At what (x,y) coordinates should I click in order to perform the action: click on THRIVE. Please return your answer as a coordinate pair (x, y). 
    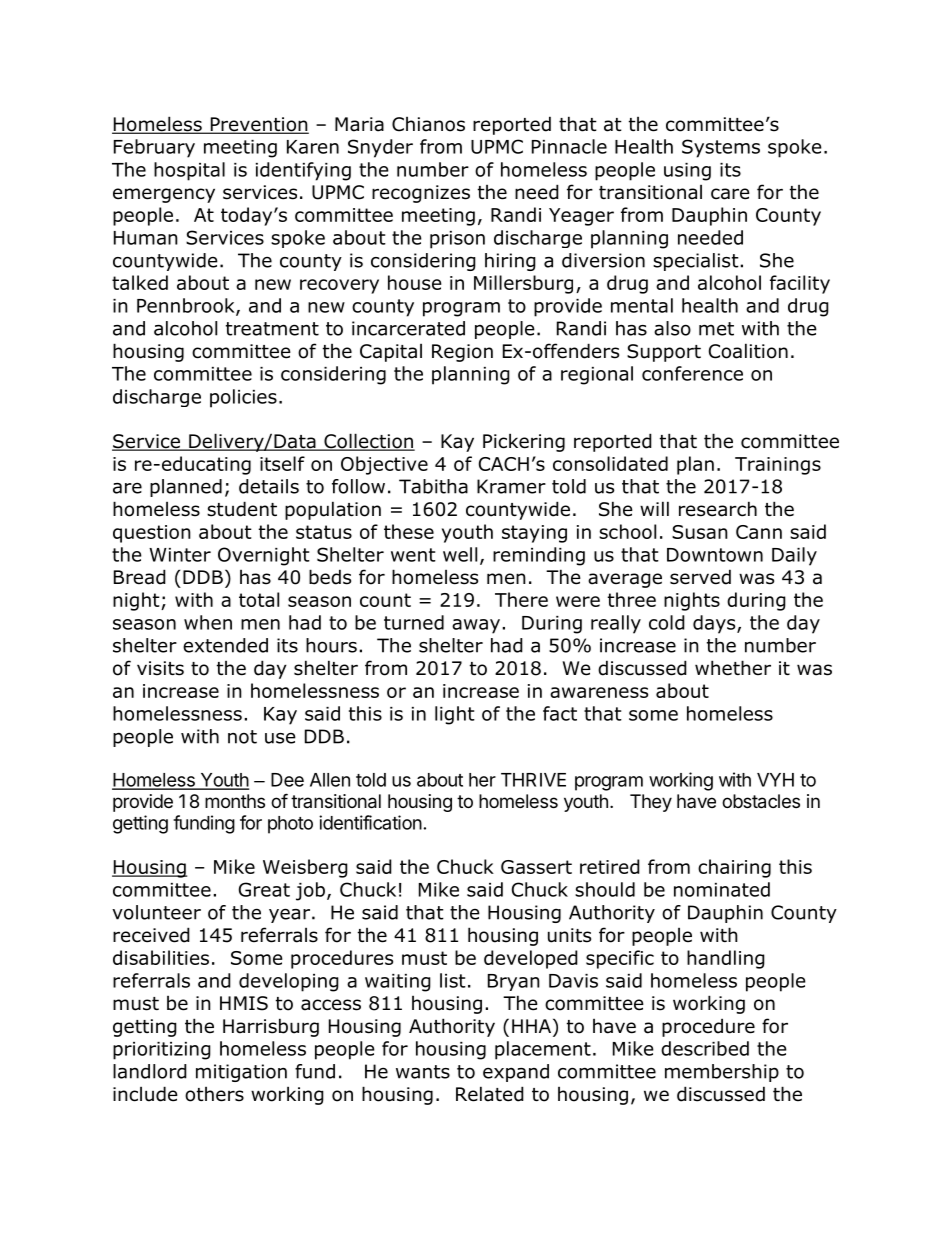
    Looking at the image, I should click on (533, 780).
